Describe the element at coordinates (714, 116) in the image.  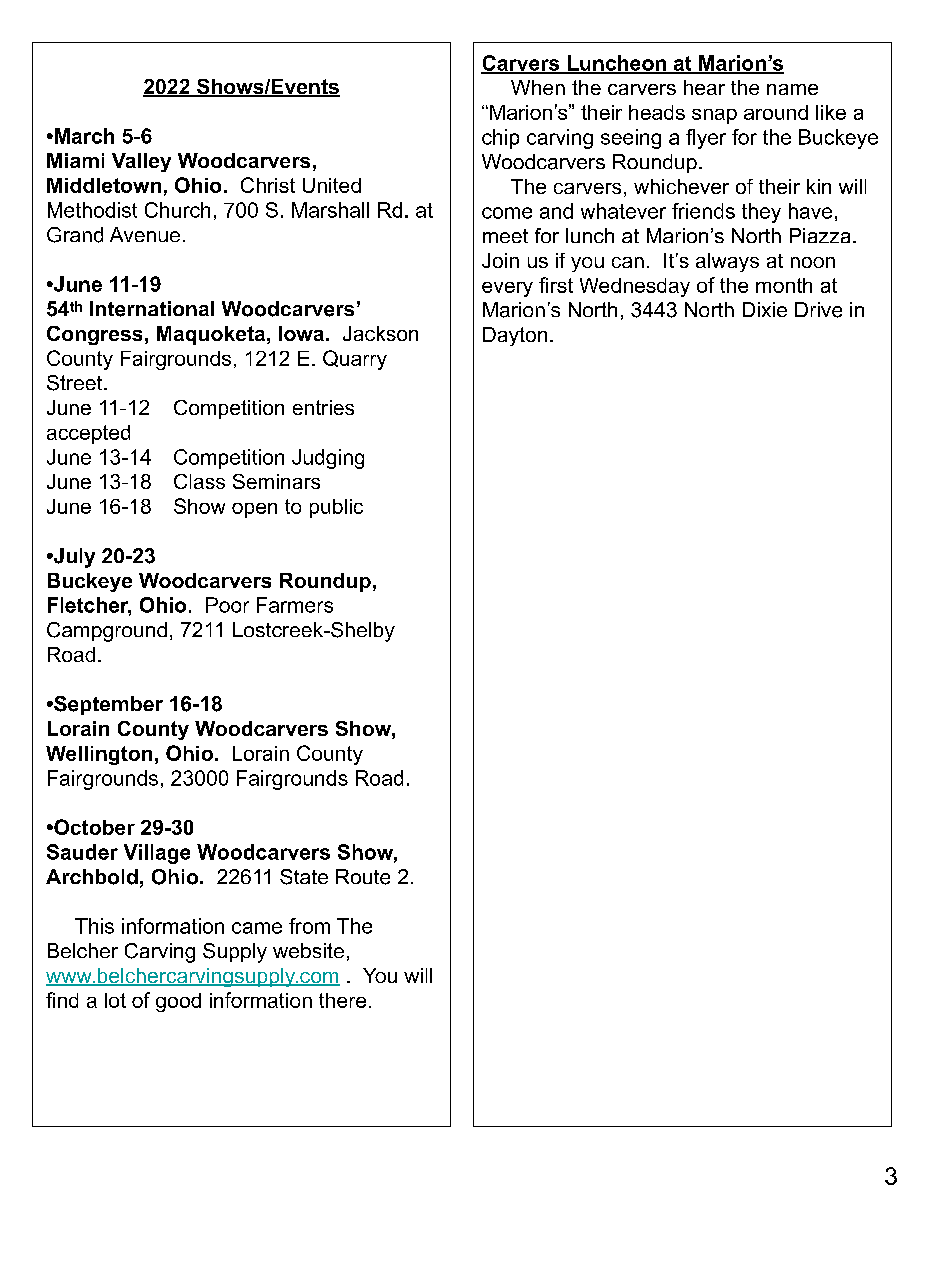
I see `snap` at that location.
